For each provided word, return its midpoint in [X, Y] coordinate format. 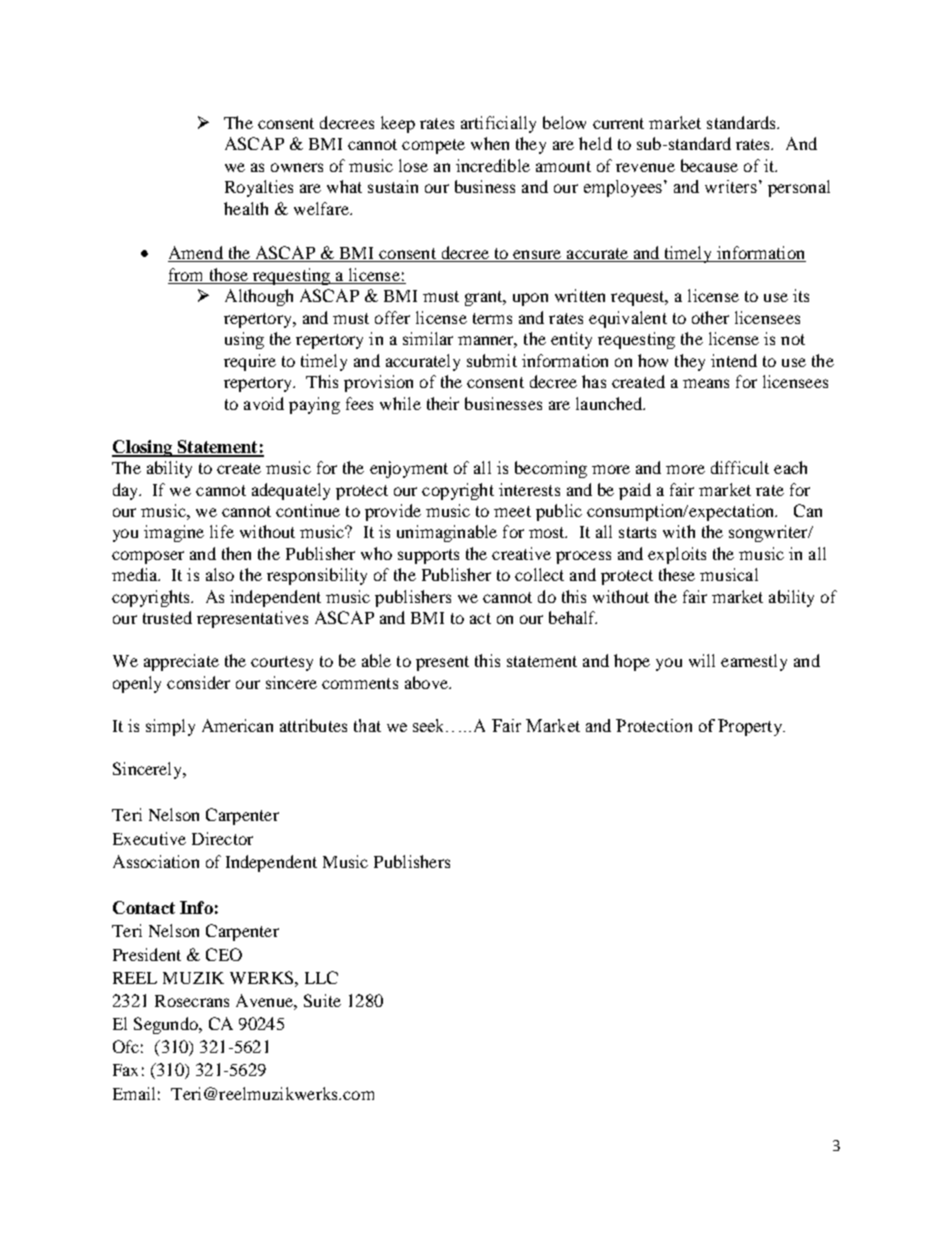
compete [433, 146]
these [677, 574]
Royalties [259, 188]
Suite [322, 1000]
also [220, 574]
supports [428, 556]
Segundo [167, 1025]
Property [751, 727]
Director [222, 838]
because [709, 165]
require [250, 362]
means [706, 383]
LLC [321, 977]
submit [492, 360]
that [367, 725]
